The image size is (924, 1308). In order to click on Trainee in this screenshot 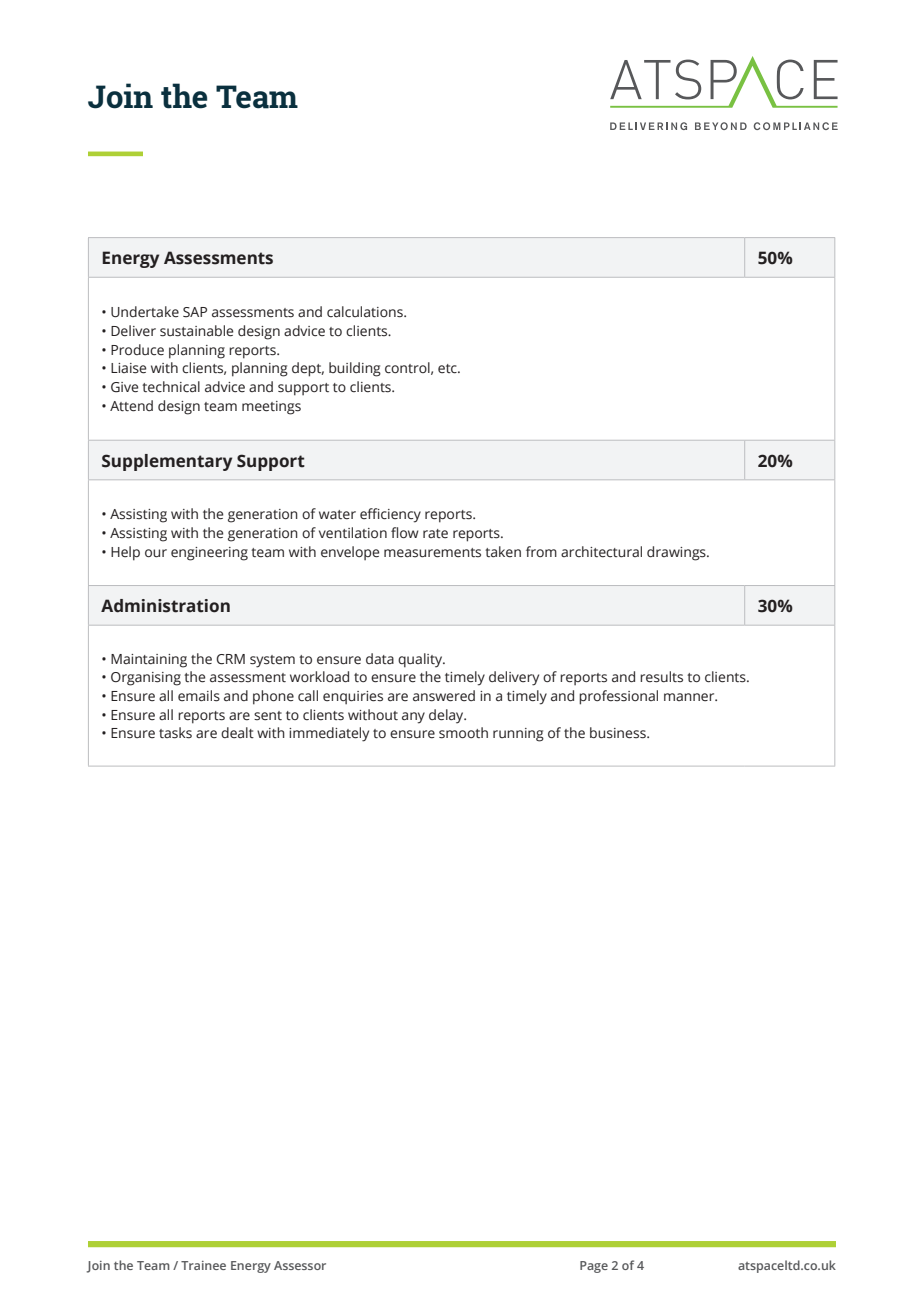, I will do `click(203, 1265)`.
